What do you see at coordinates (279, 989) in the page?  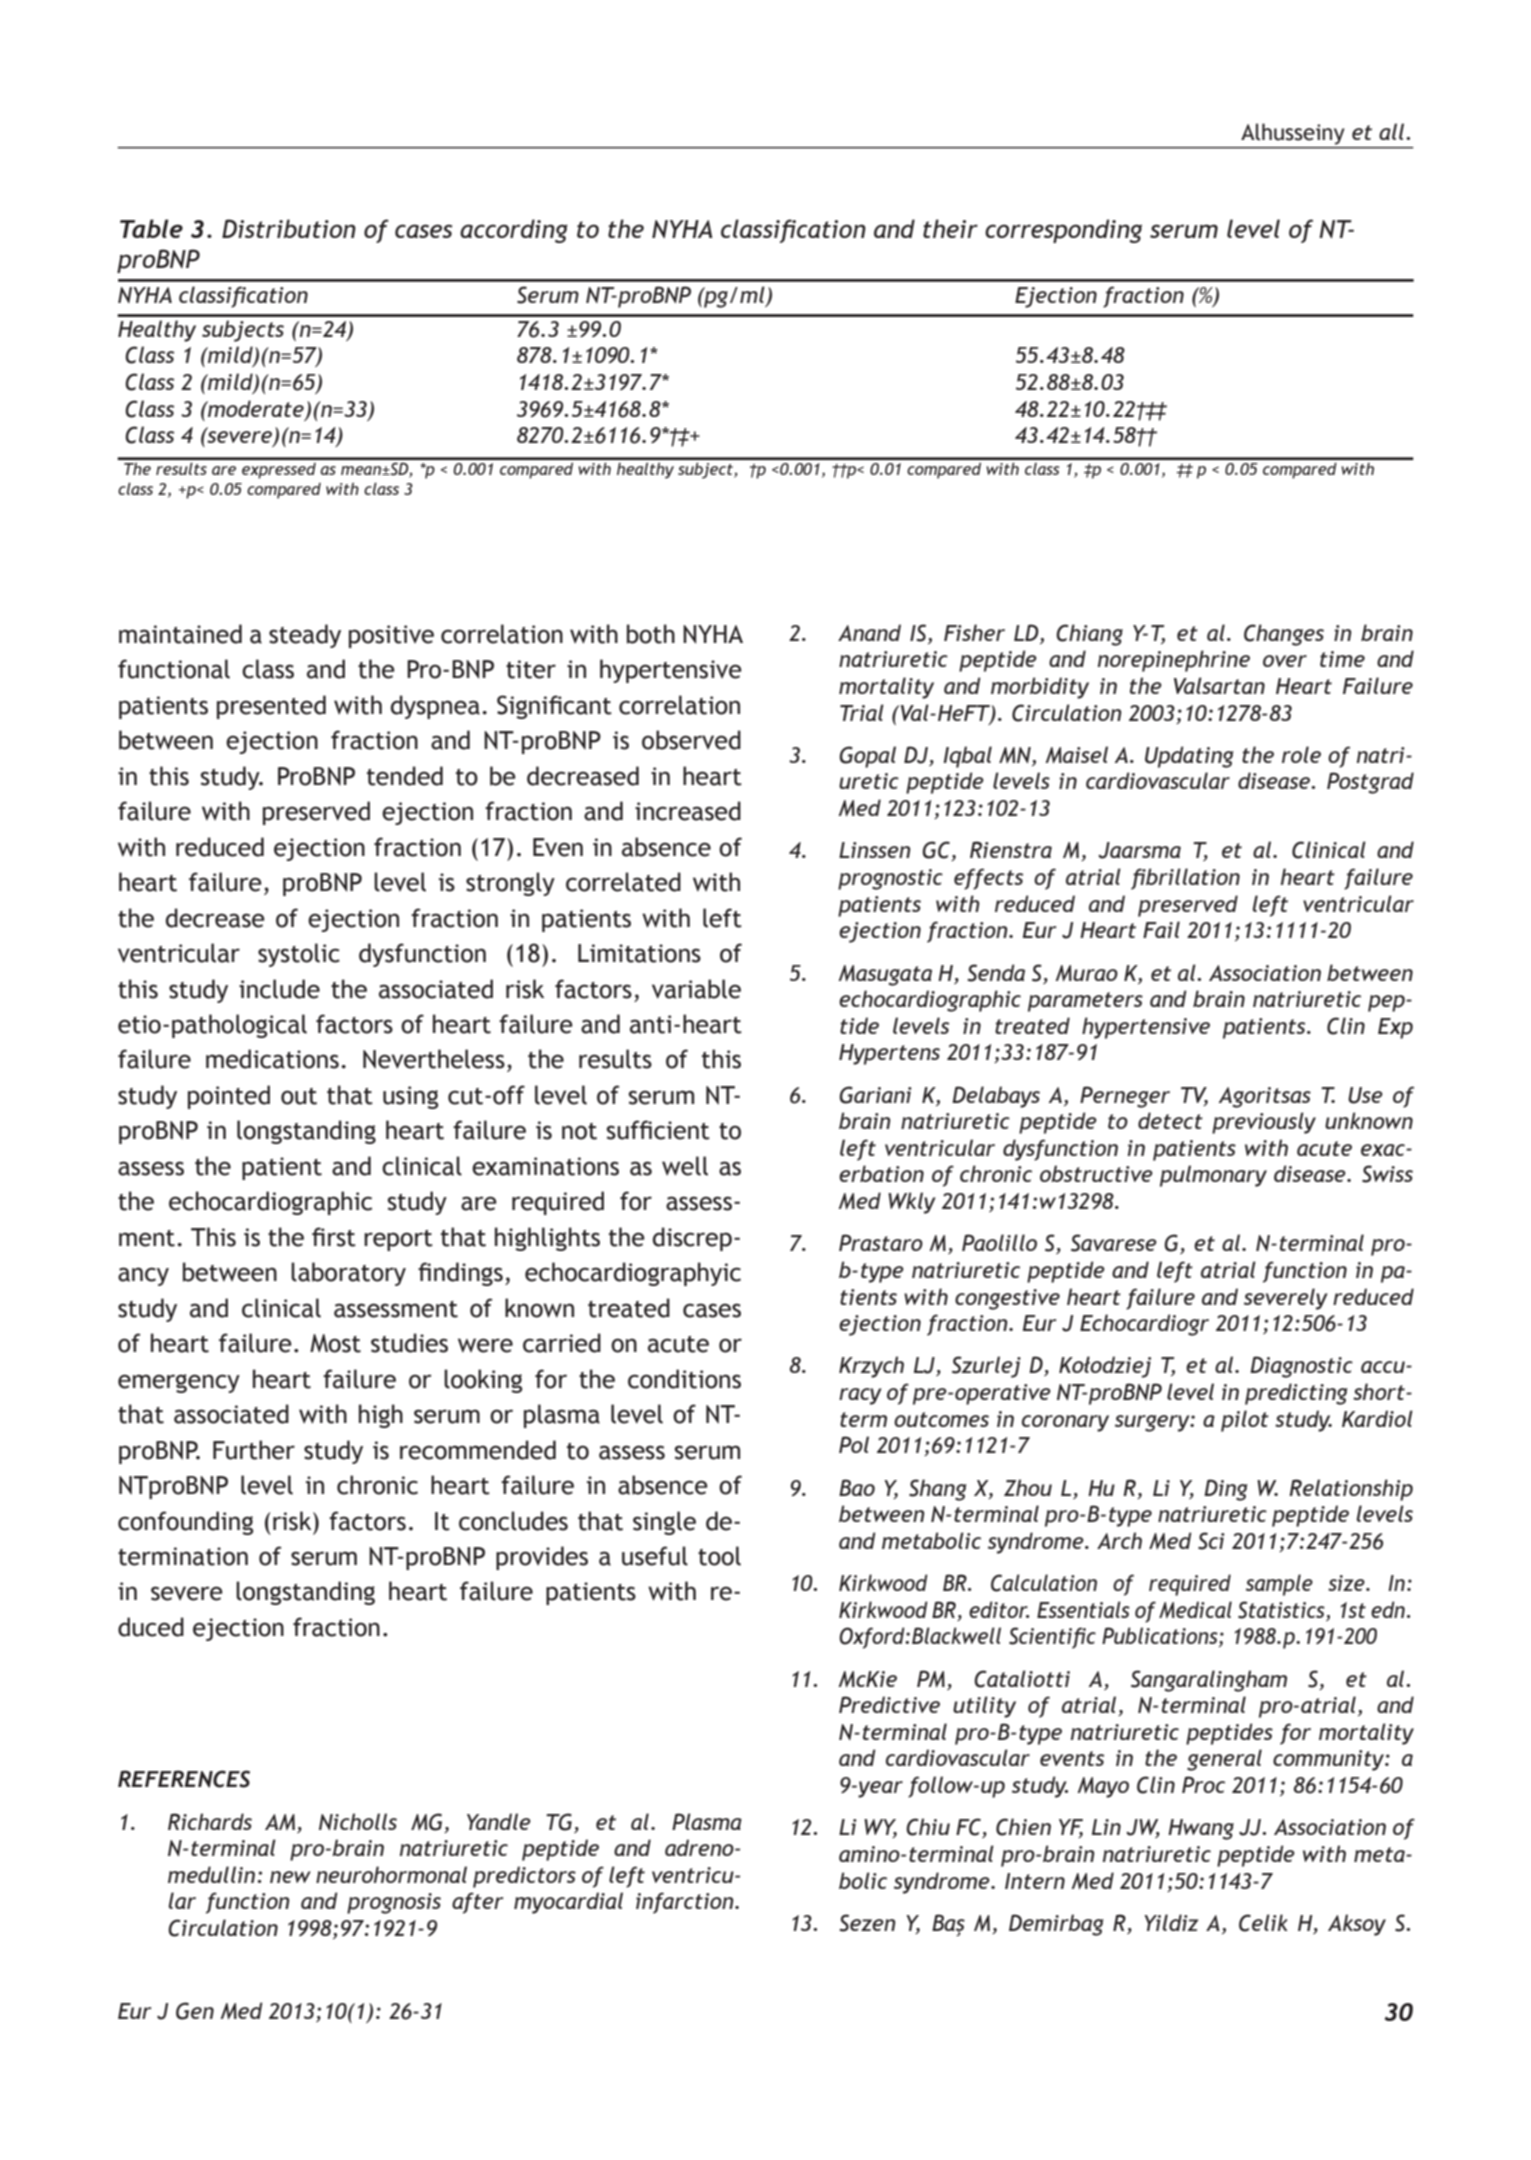 I see `include` at bounding box center [279, 989].
